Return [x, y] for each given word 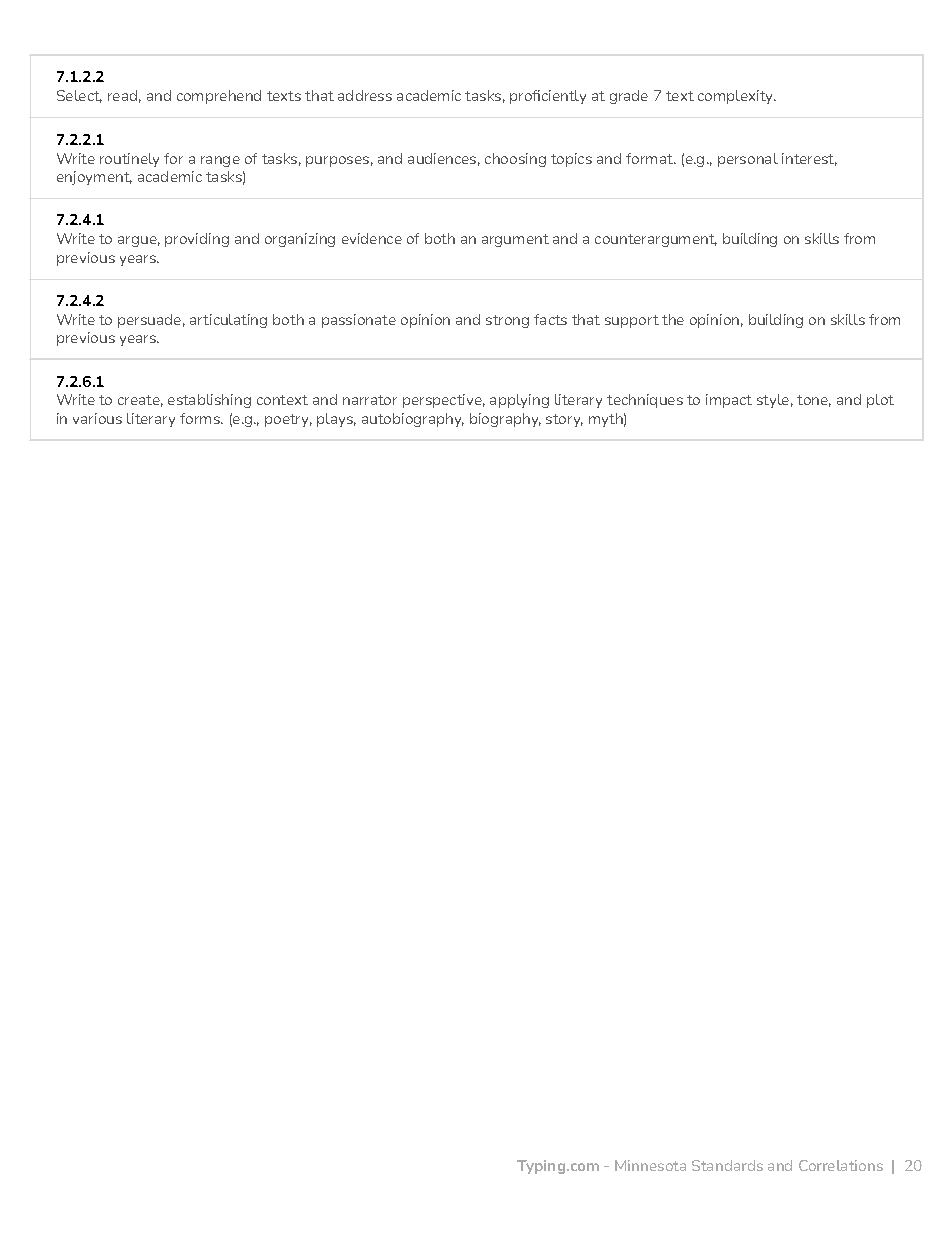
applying [519, 401]
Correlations [841, 1165]
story [564, 420]
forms [201, 418]
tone [814, 401]
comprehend [219, 97]
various [97, 418]
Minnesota [650, 1165]
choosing [515, 160]
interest [809, 159]
